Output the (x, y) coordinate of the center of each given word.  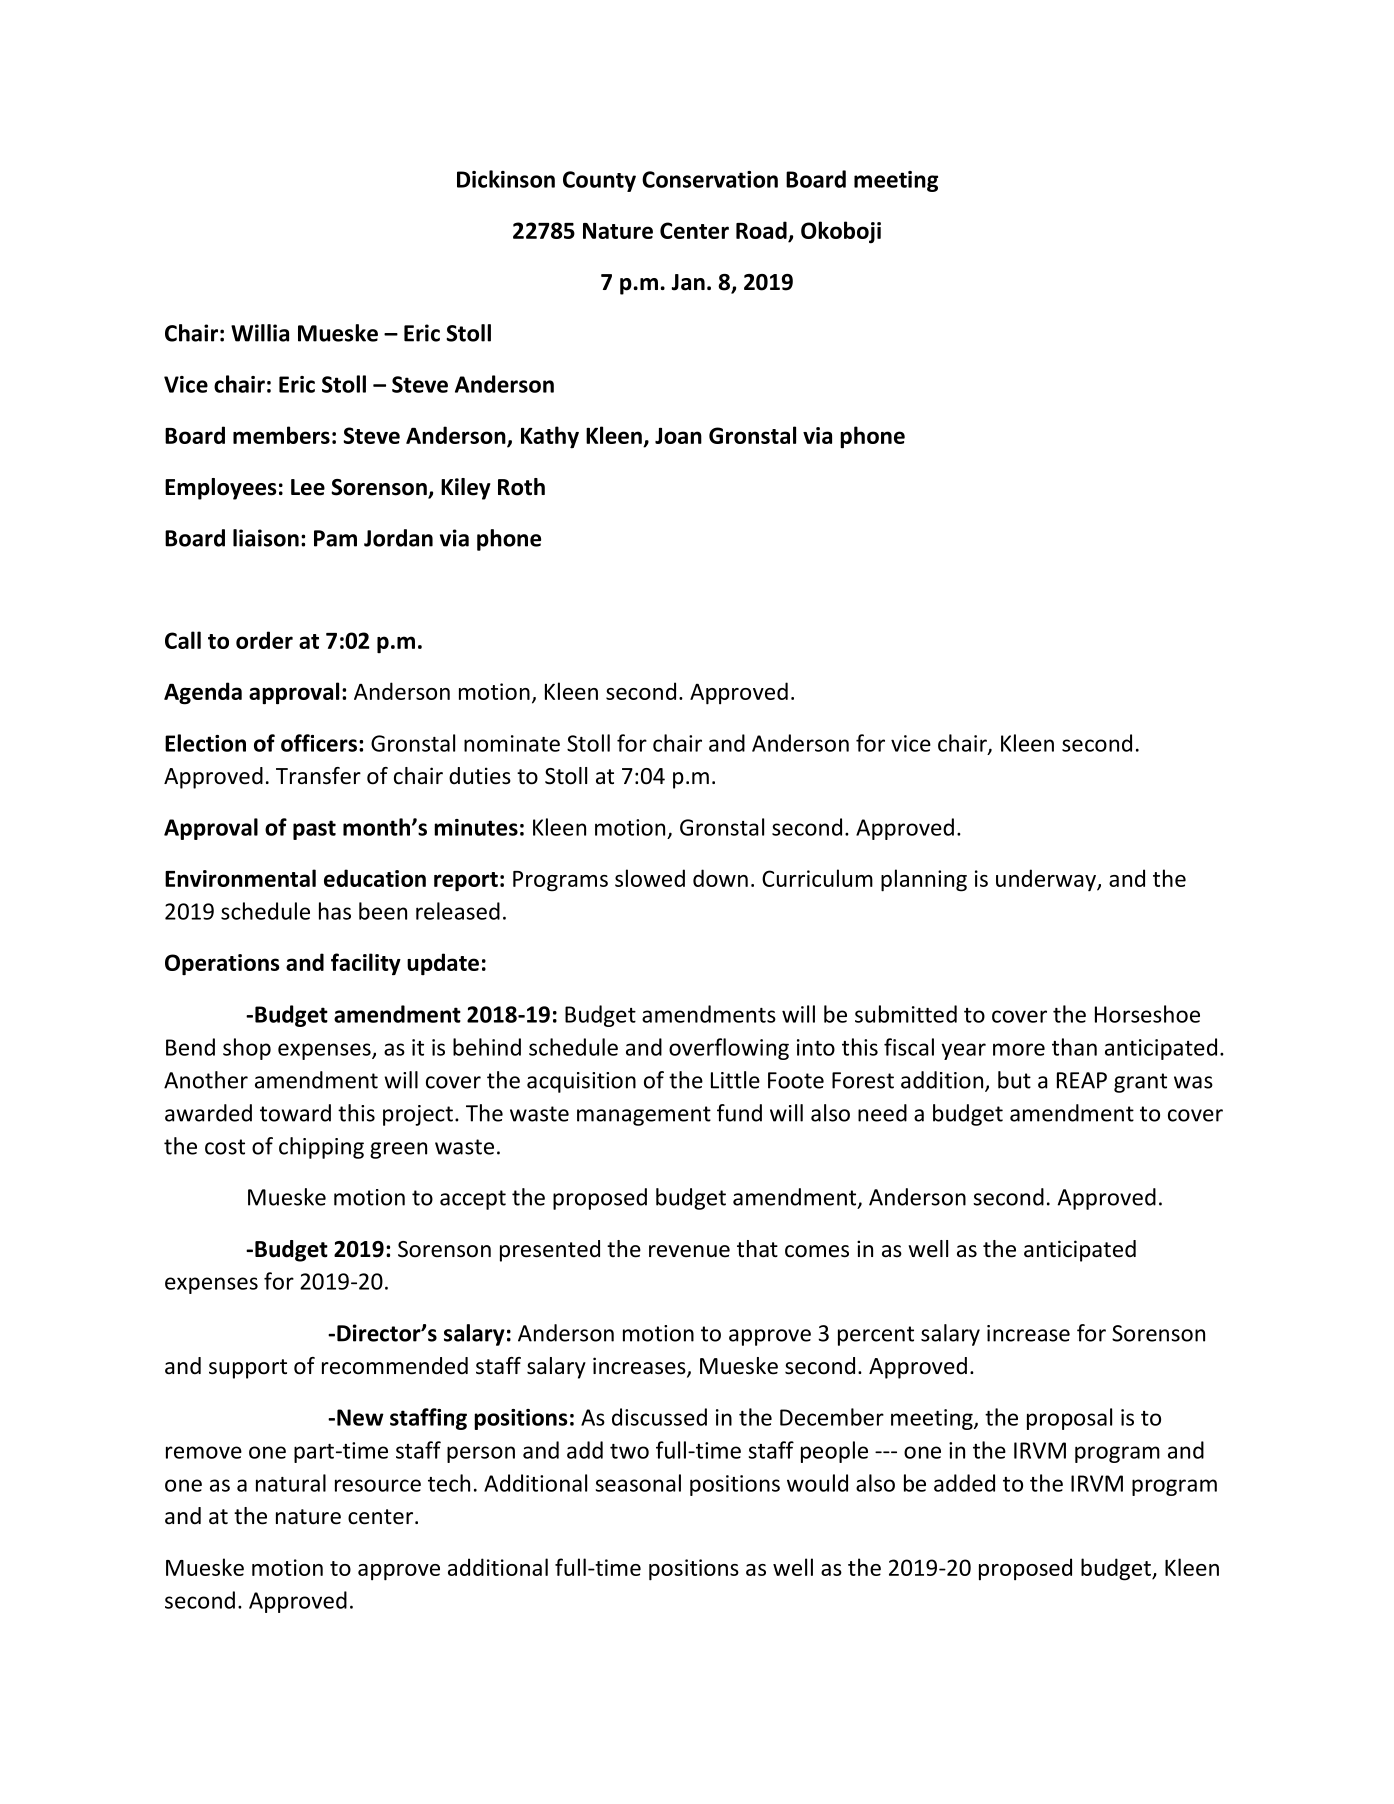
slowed (650, 878)
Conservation (710, 179)
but (1014, 1080)
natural (291, 1483)
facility (366, 964)
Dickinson (506, 179)
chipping (321, 1148)
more (1019, 1049)
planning (924, 880)
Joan (678, 435)
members (281, 435)
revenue (689, 1251)
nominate (512, 743)
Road (761, 230)
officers (319, 743)
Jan (688, 282)
